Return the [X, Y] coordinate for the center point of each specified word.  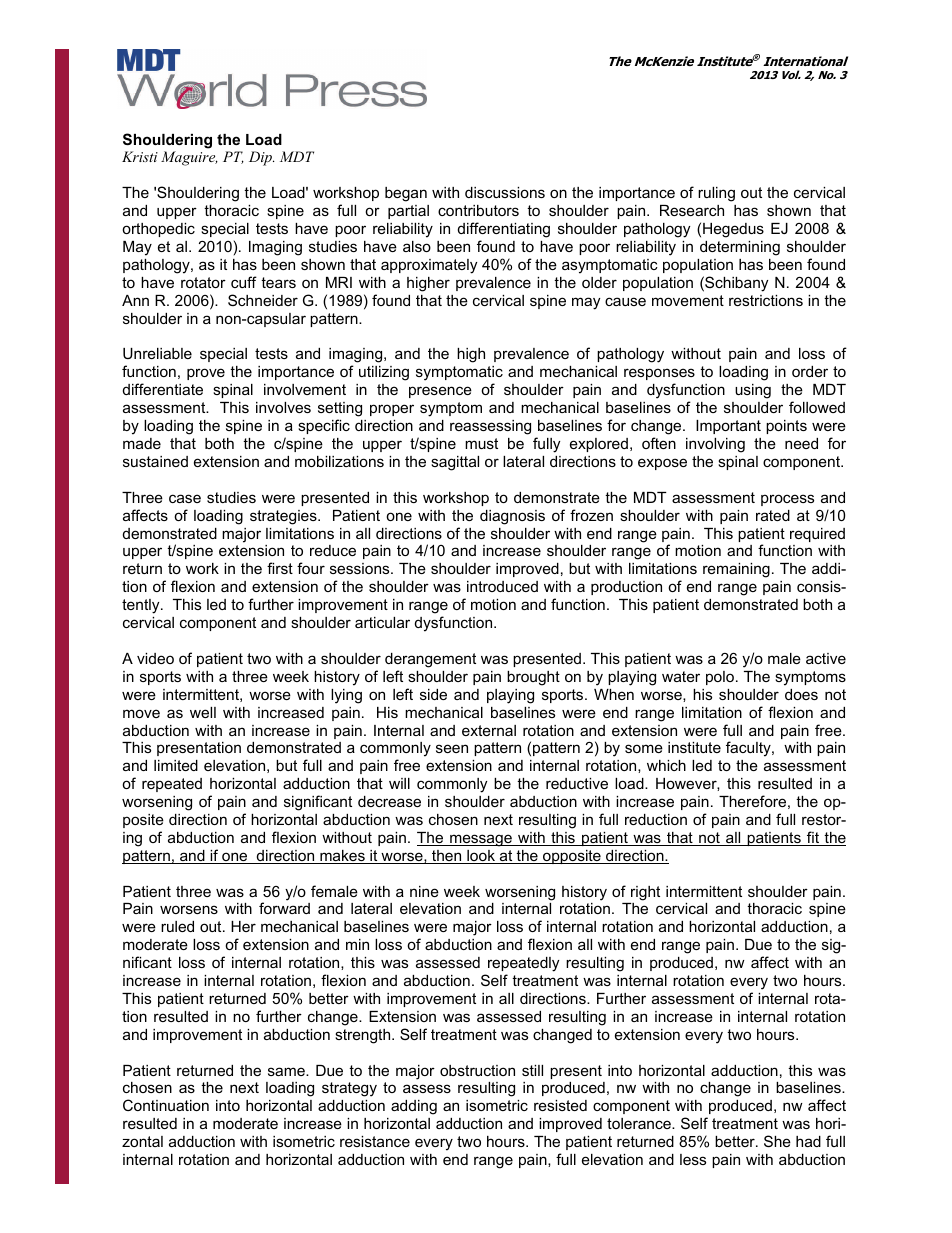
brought [533, 678]
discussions [505, 192]
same [287, 1071]
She [777, 1141]
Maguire [189, 158]
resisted [560, 1105]
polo [720, 678]
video [155, 658]
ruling [716, 194]
